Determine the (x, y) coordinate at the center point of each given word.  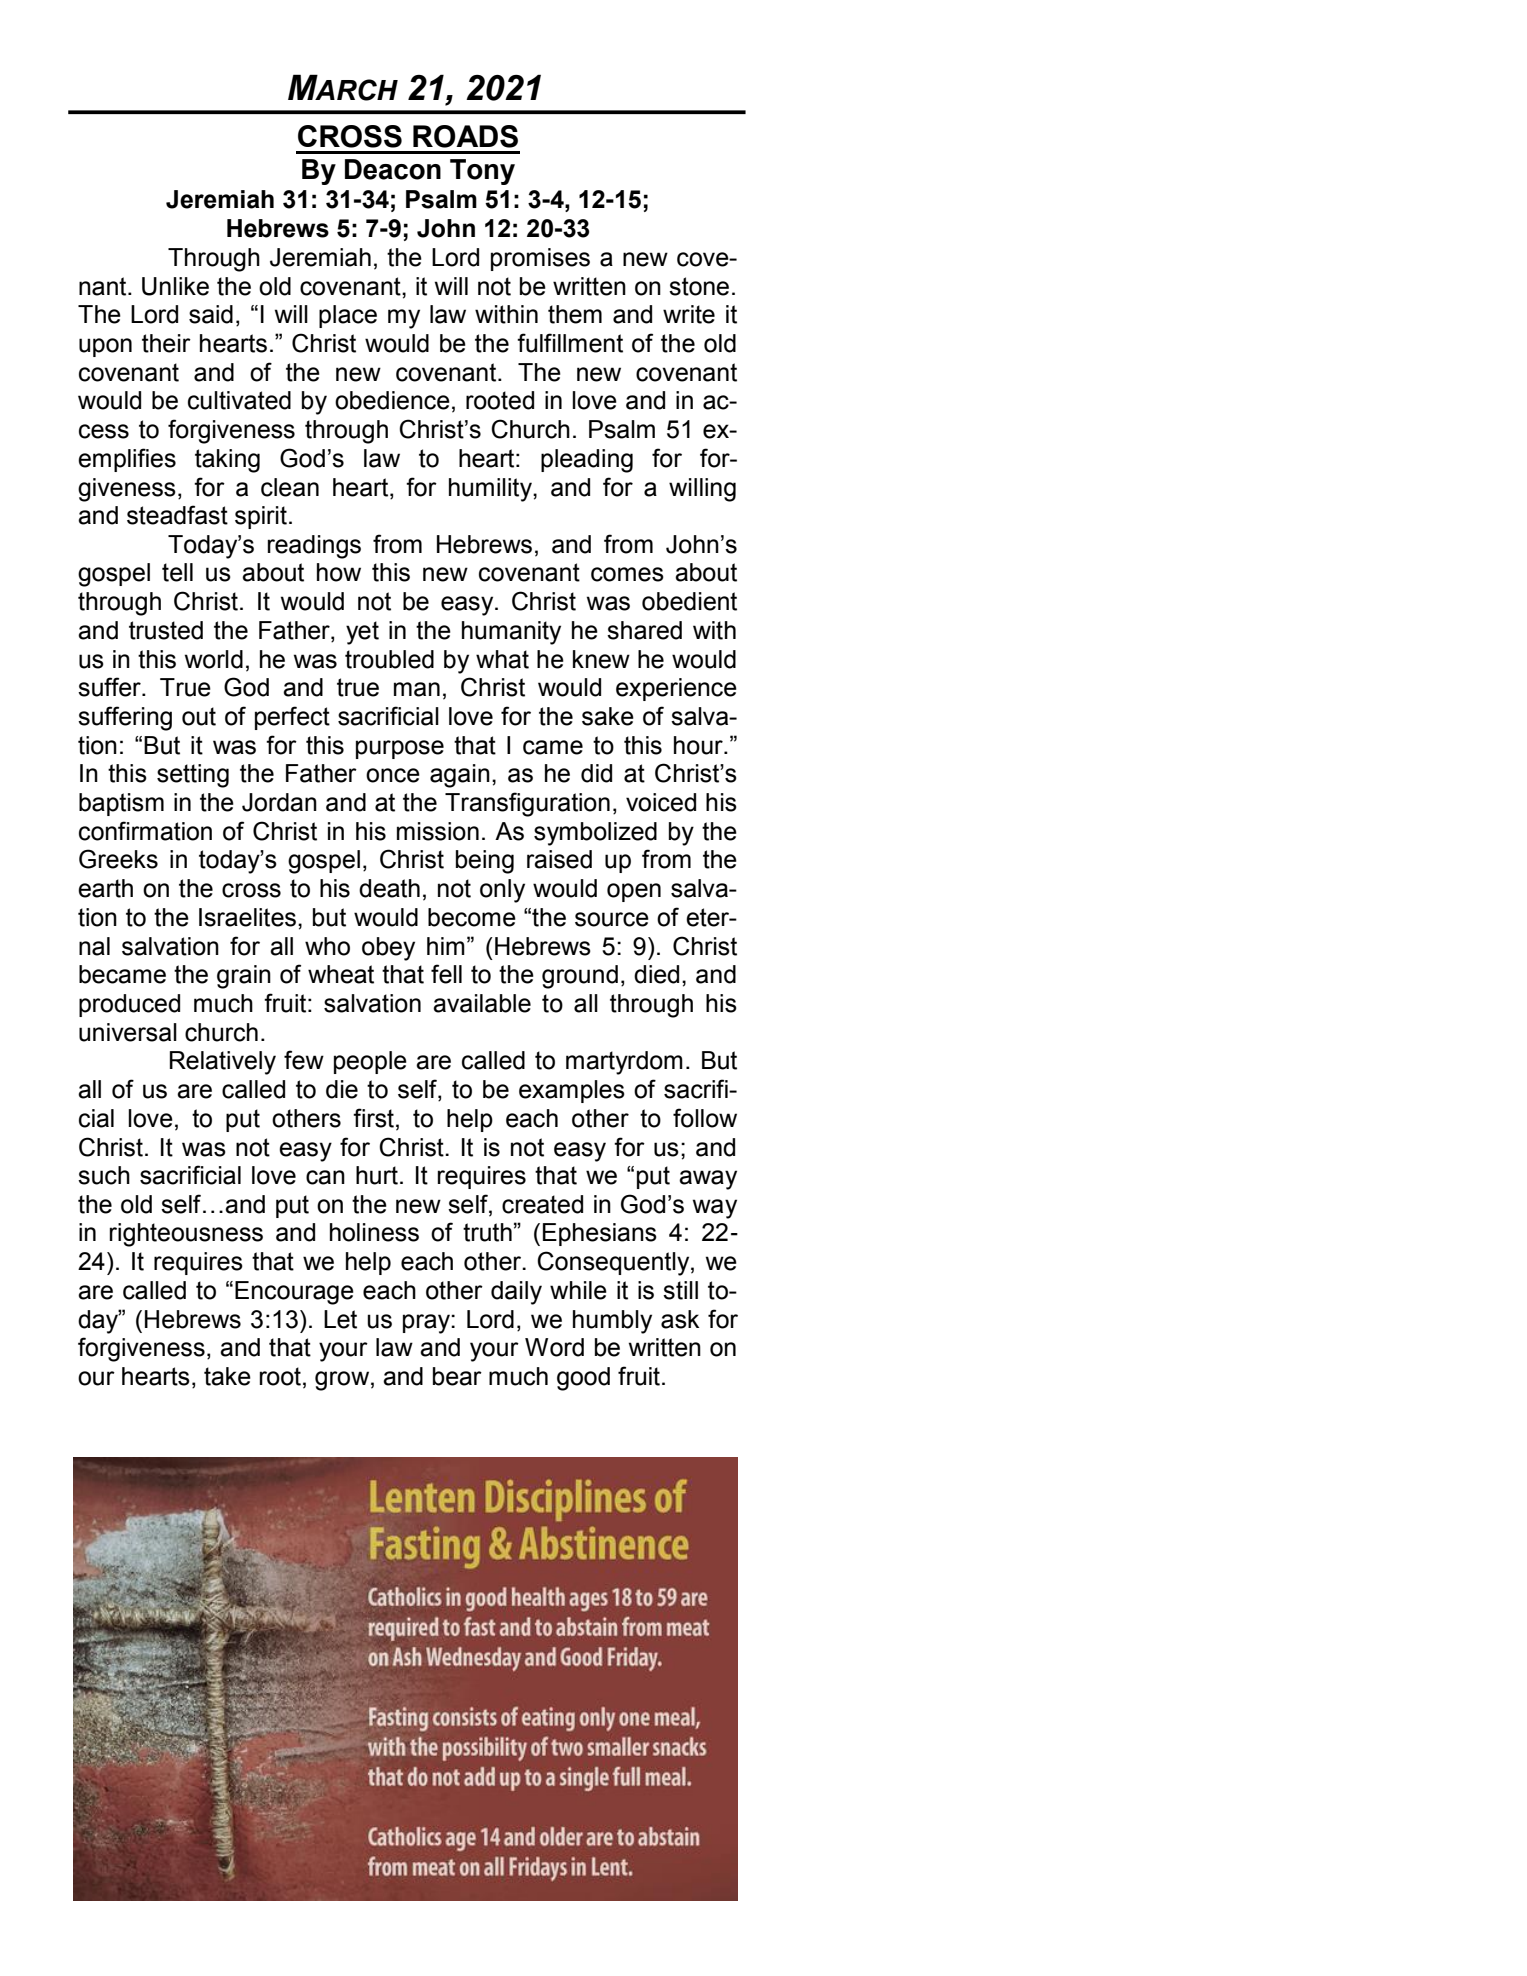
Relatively (223, 1063)
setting (193, 776)
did (596, 773)
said (211, 314)
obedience (392, 400)
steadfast (177, 515)
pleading (587, 461)
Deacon (393, 169)
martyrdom (624, 1063)
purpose (400, 749)
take (227, 1376)
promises (540, 259)
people (370, 1062)
